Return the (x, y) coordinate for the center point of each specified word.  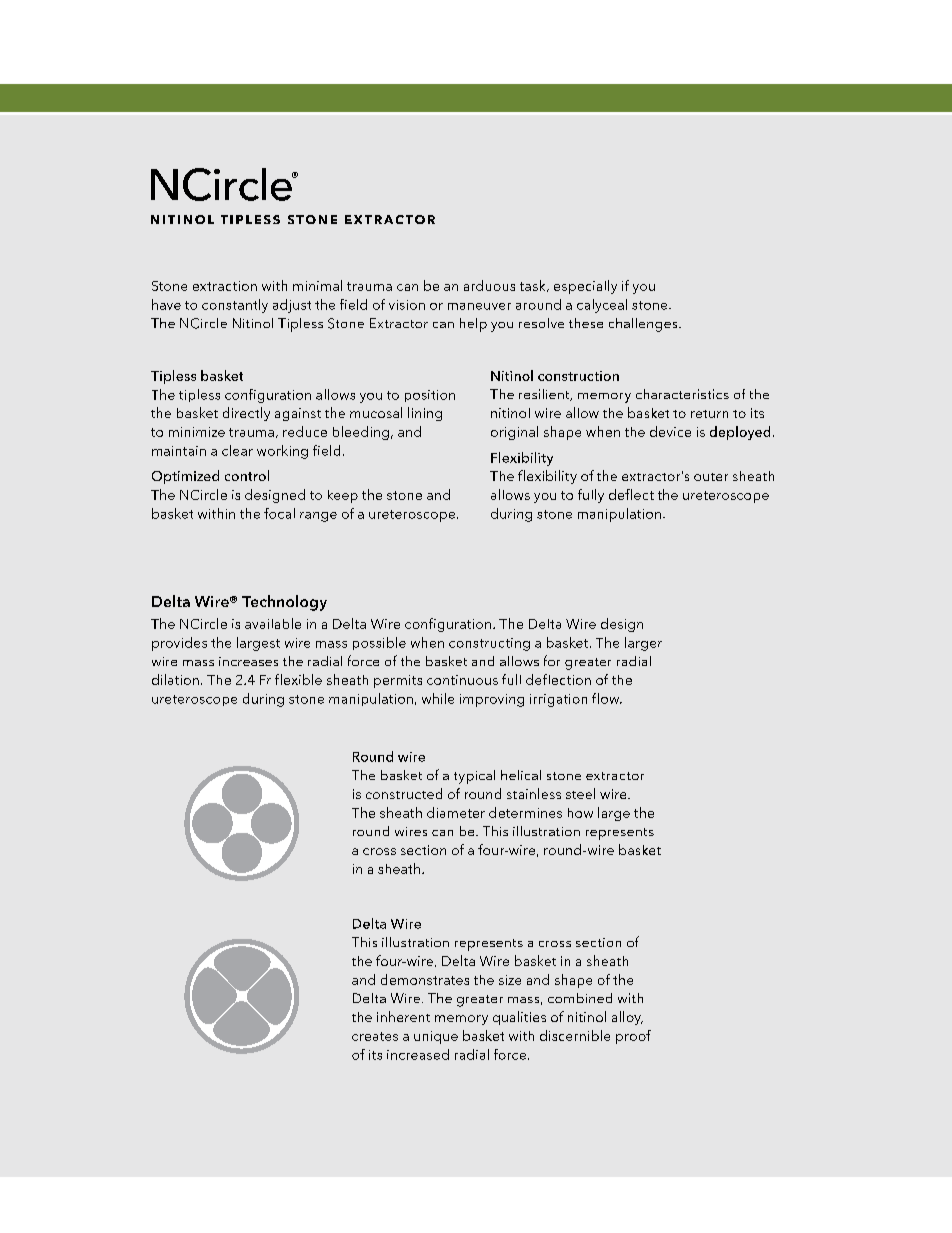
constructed (404, 793)
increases (248, 661)
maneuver (479, 306)
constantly (235, 306)
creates (375, 1036)
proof (633, 1037)
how (580, 813)
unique (436, 1037)
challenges (644, 325)
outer (711, 477)
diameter (456, 812)
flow (607, 698)
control (247, 475)
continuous (462, 680)
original (514, 433)
